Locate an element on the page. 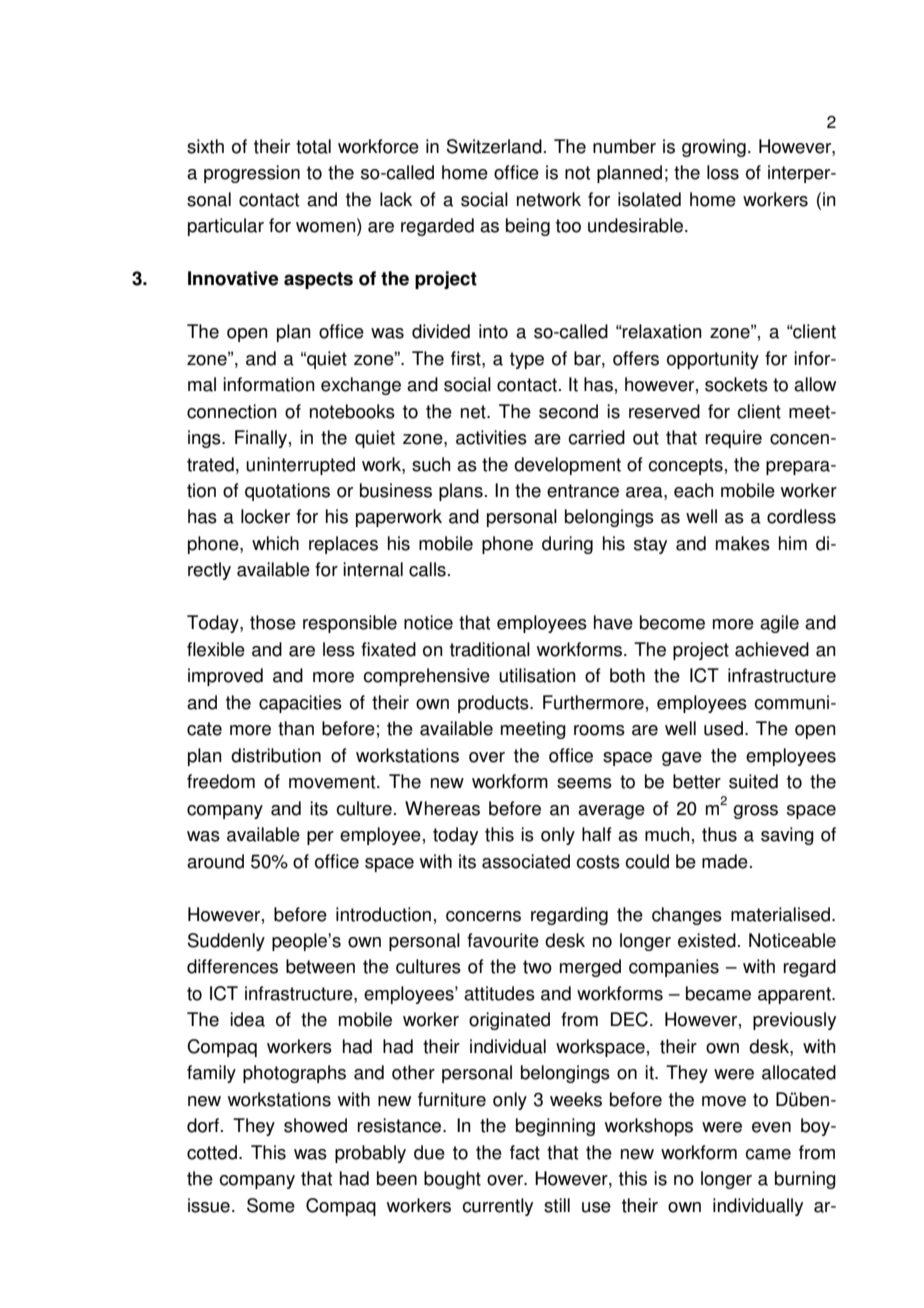  existed is located at coordinates (707, 940).
